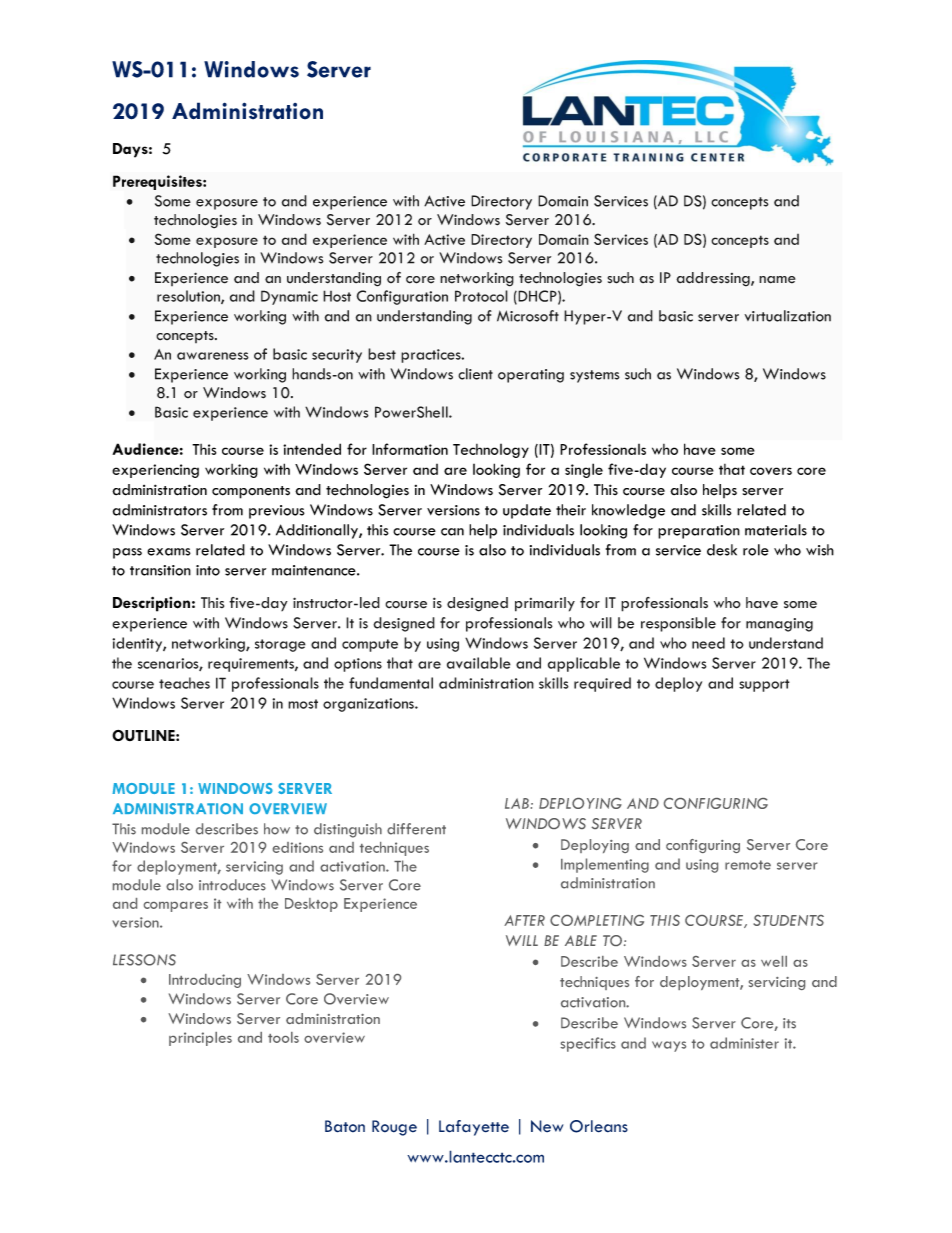 This screenshot has height=1233, width=952. I want to click on virtualization, so click(787, 316).
